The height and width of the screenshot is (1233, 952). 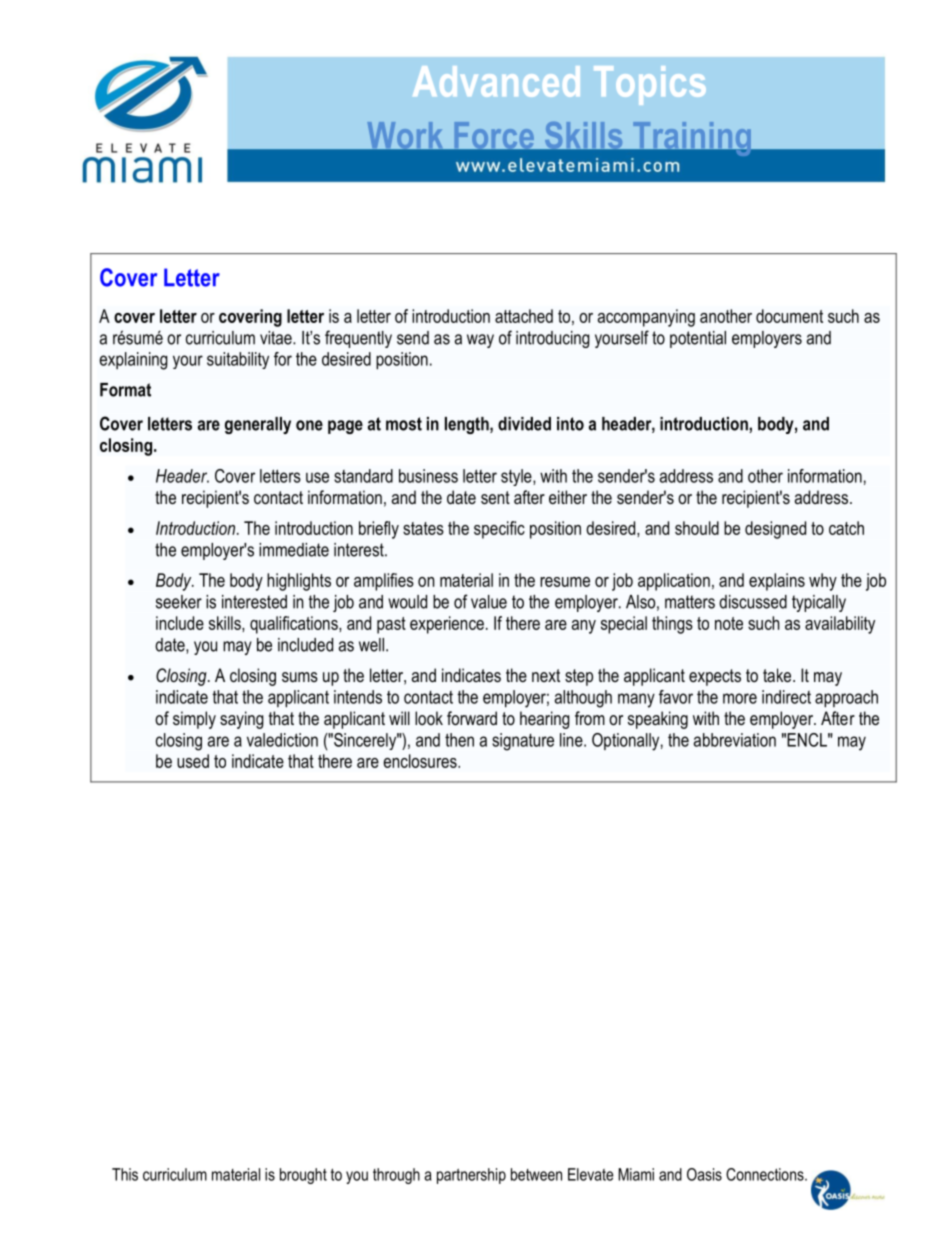 I want to click on specific, so click(x=499, y=530).
